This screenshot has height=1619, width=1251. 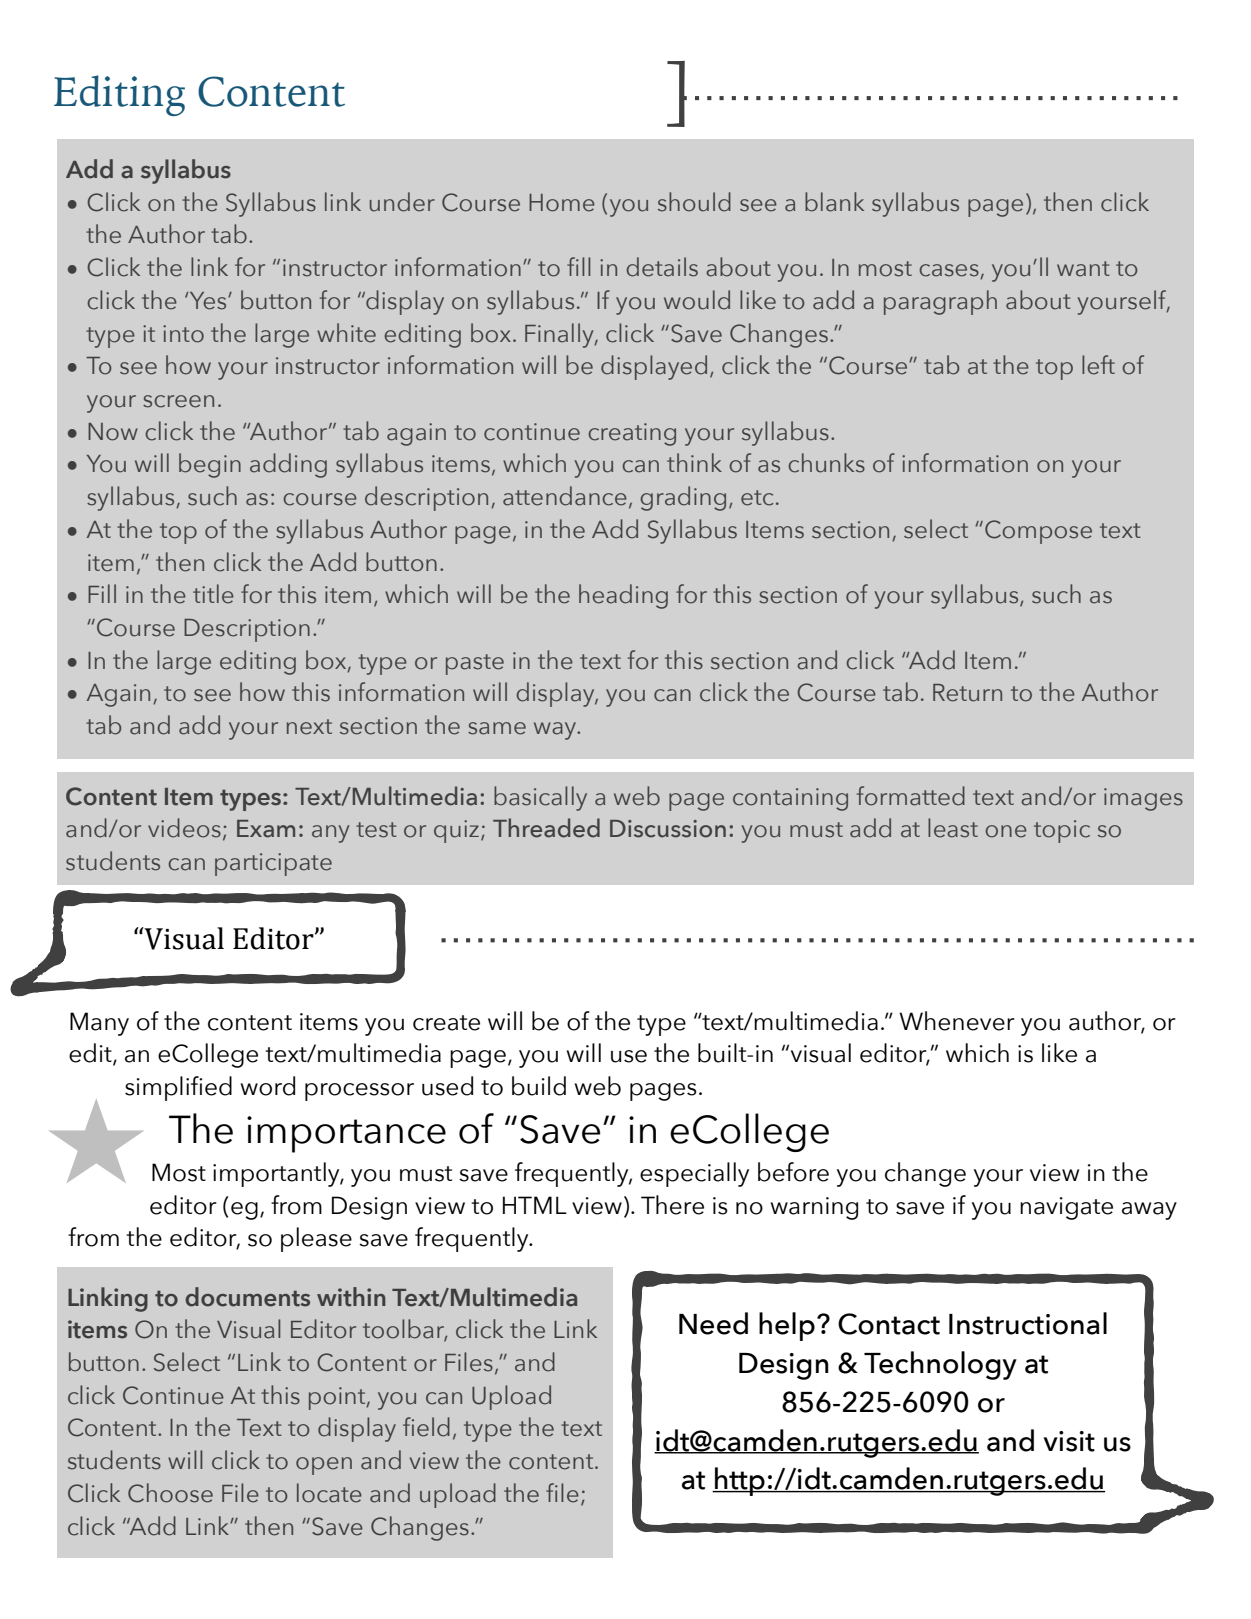 What do you see at coordinates (957, 1021) in the screenshot?
I see `Whenever` at bounding box center [957, 1021].
